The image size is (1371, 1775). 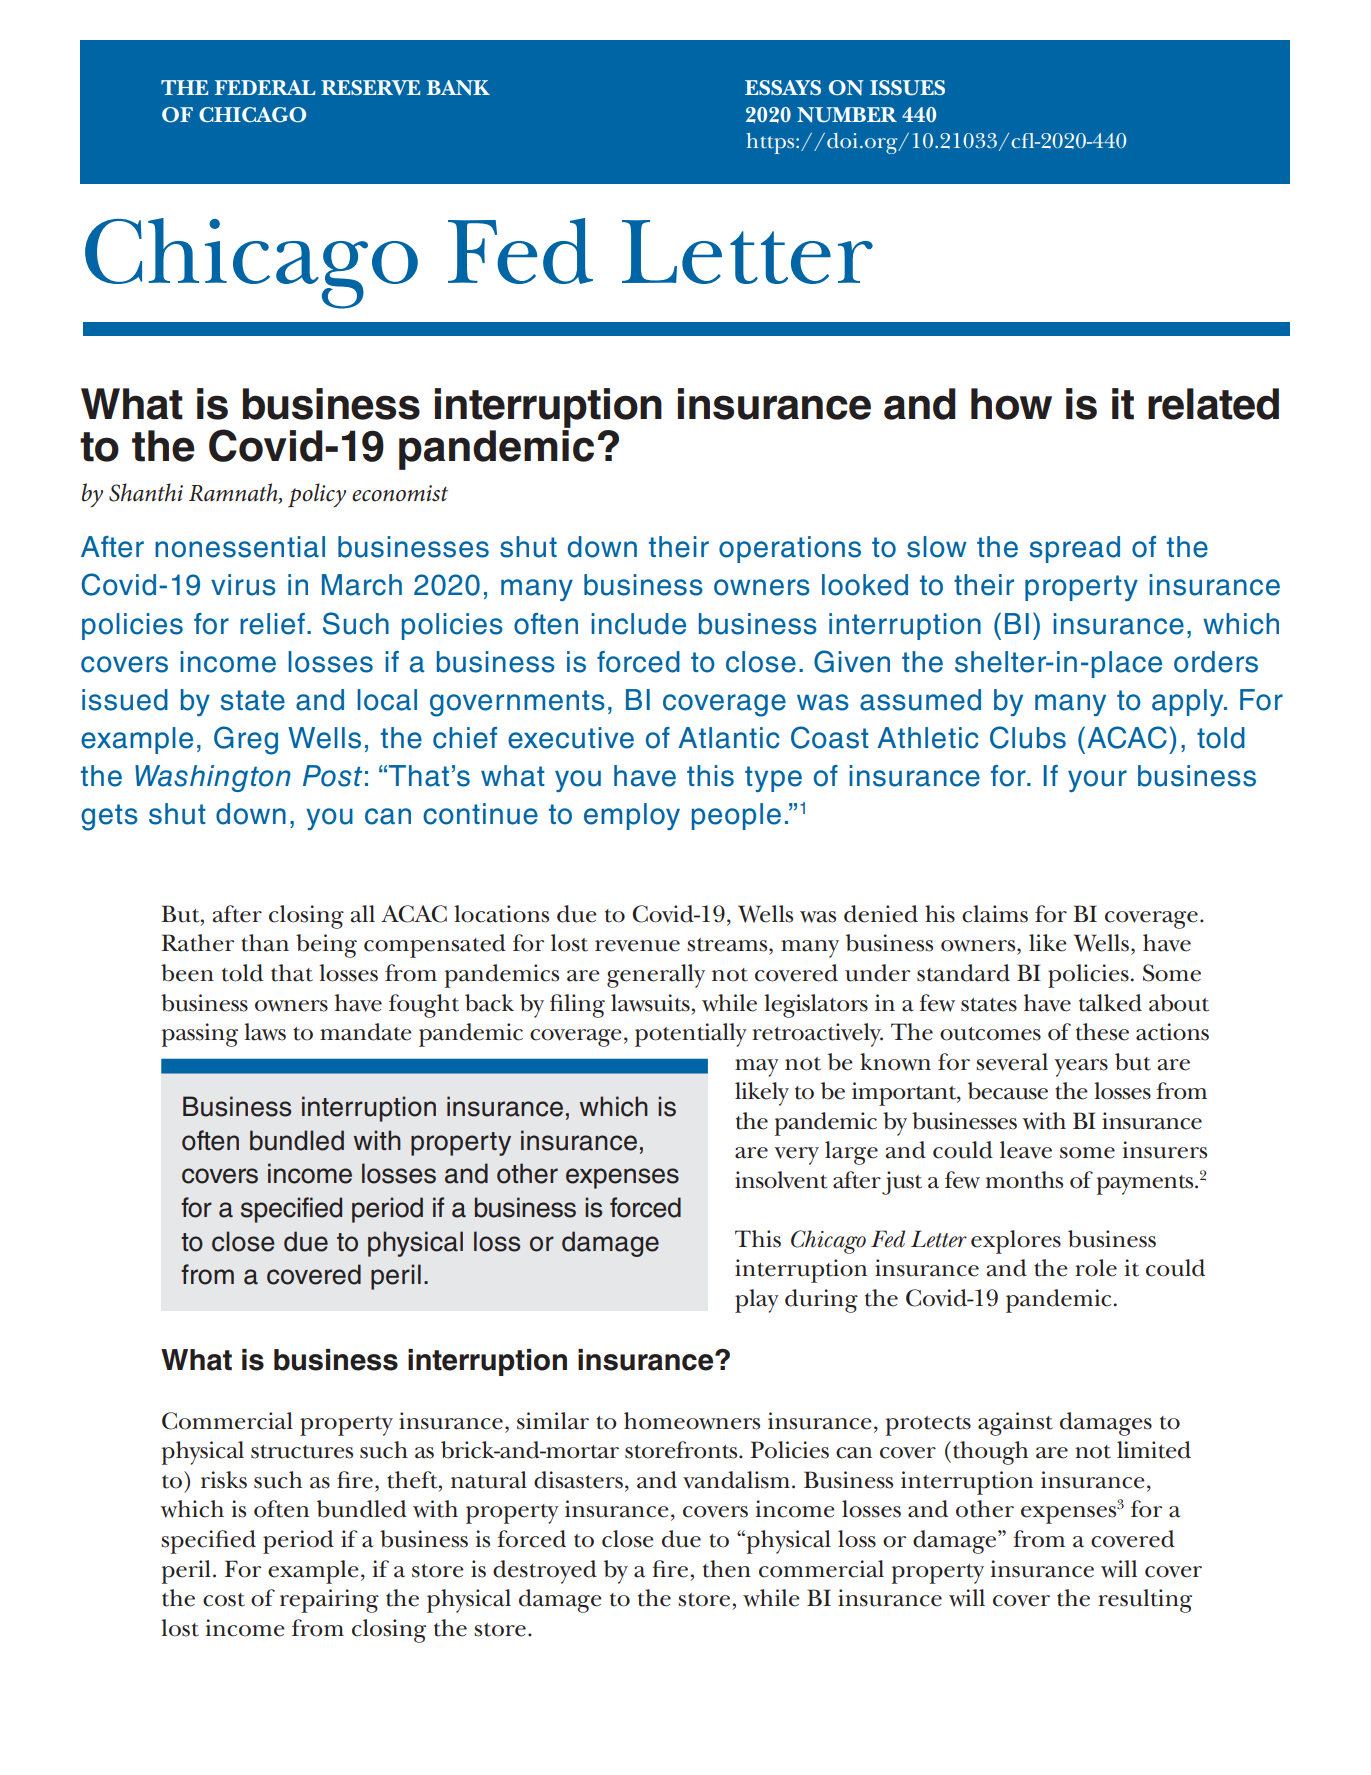 I want to click on ISSUES, so click(x=907, y=88).
